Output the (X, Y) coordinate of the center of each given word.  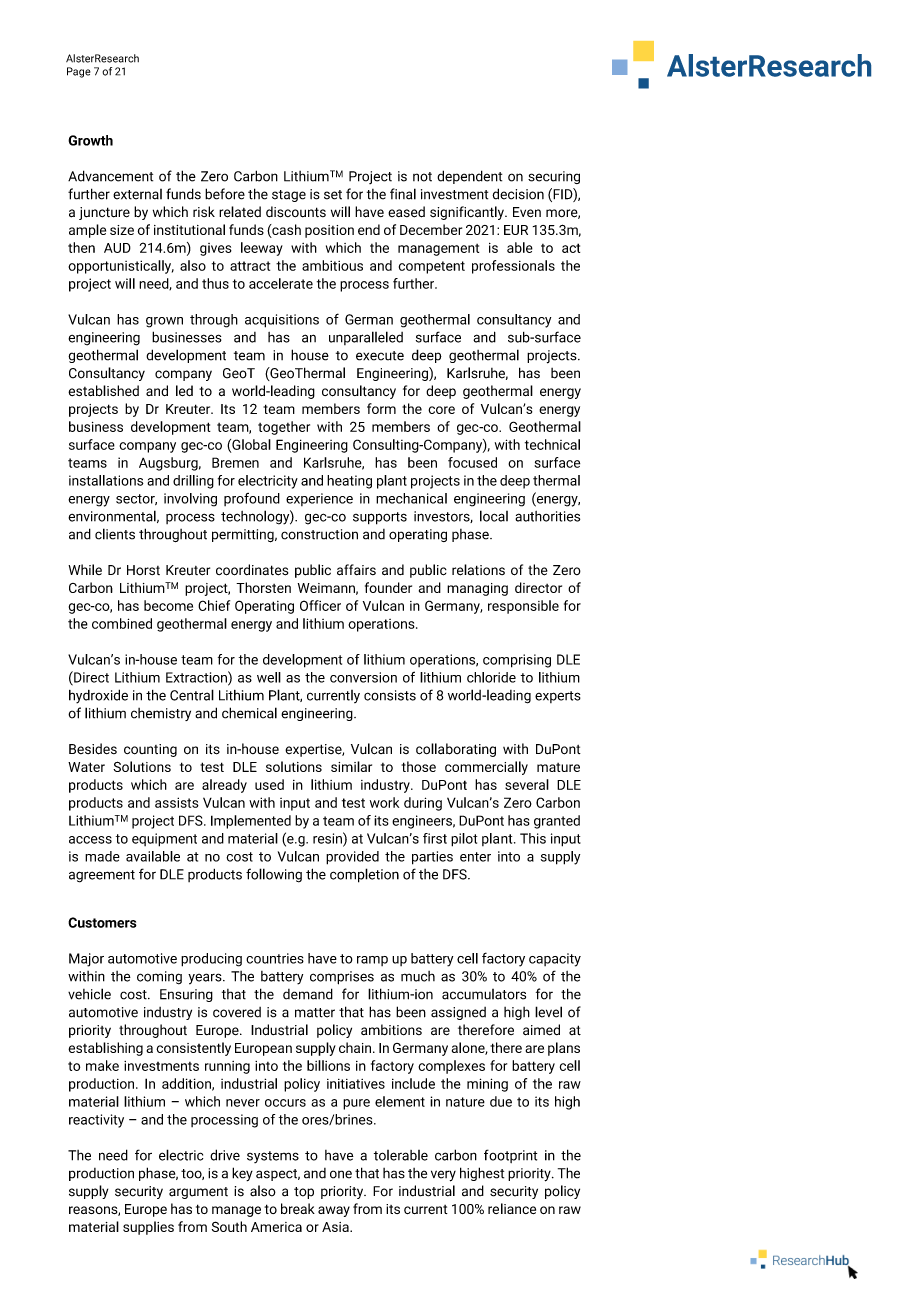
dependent (469, 177)
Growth (90, 140)
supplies (148, 1228)
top (304, 1193)
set (333, 195)
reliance (512, 1208)
